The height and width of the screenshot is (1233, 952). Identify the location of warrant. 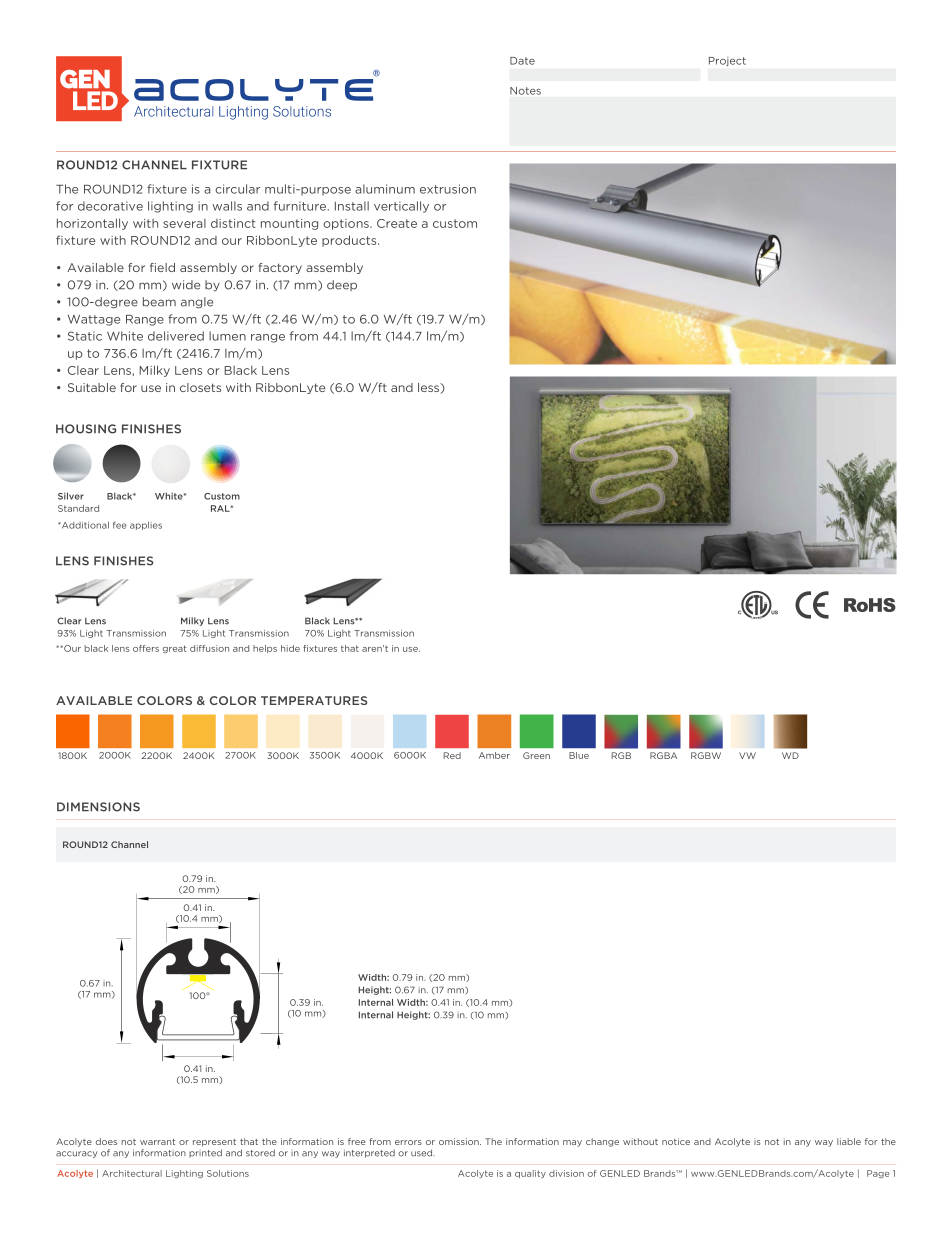
(157, 1142).
